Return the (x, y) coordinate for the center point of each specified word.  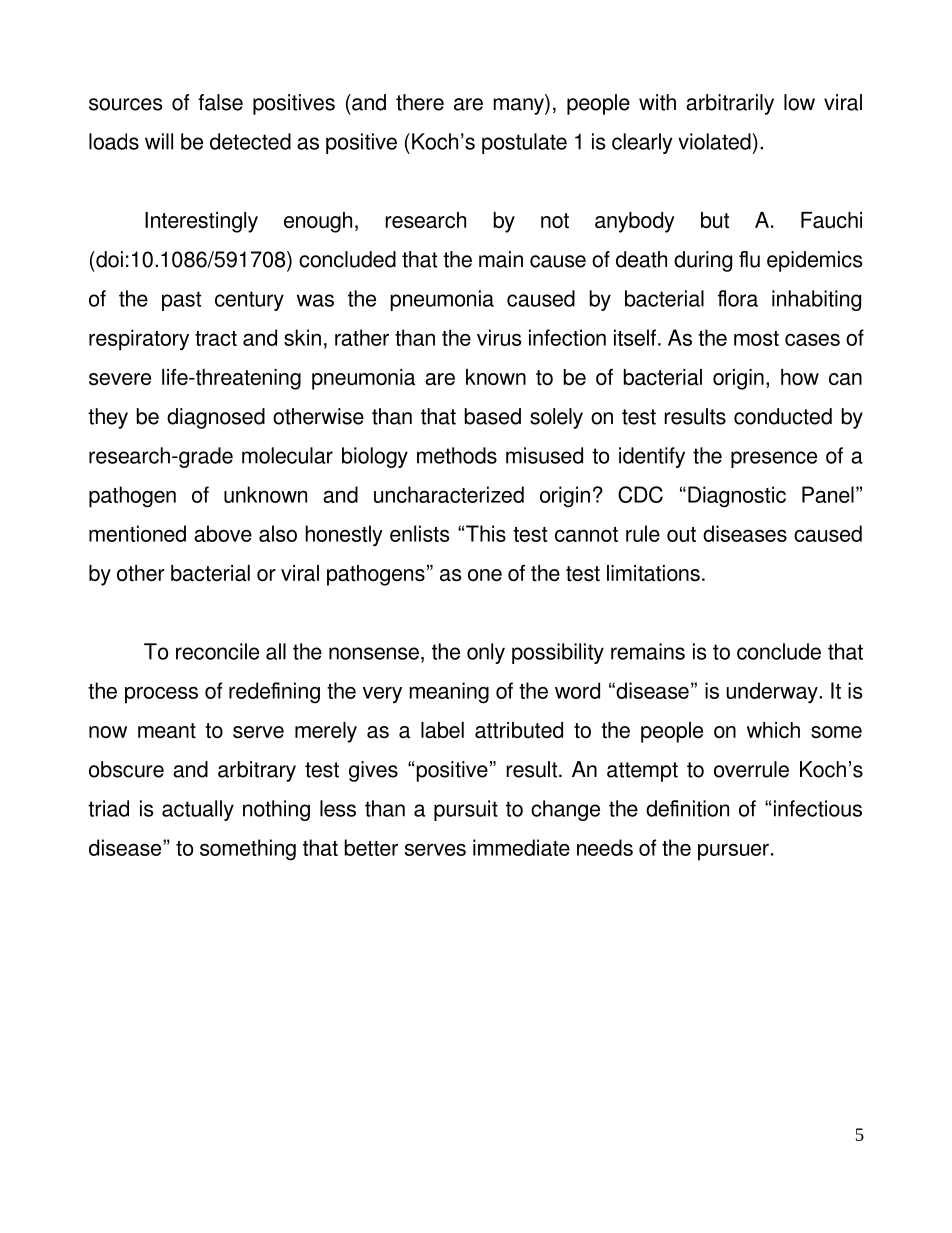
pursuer (733, 852)
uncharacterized (449, 494)
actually (198, 810)
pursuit (466, 810)
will (159, 141)
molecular (287, 455)
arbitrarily (730, 104)
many (520, 106)
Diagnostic (737, 497)
